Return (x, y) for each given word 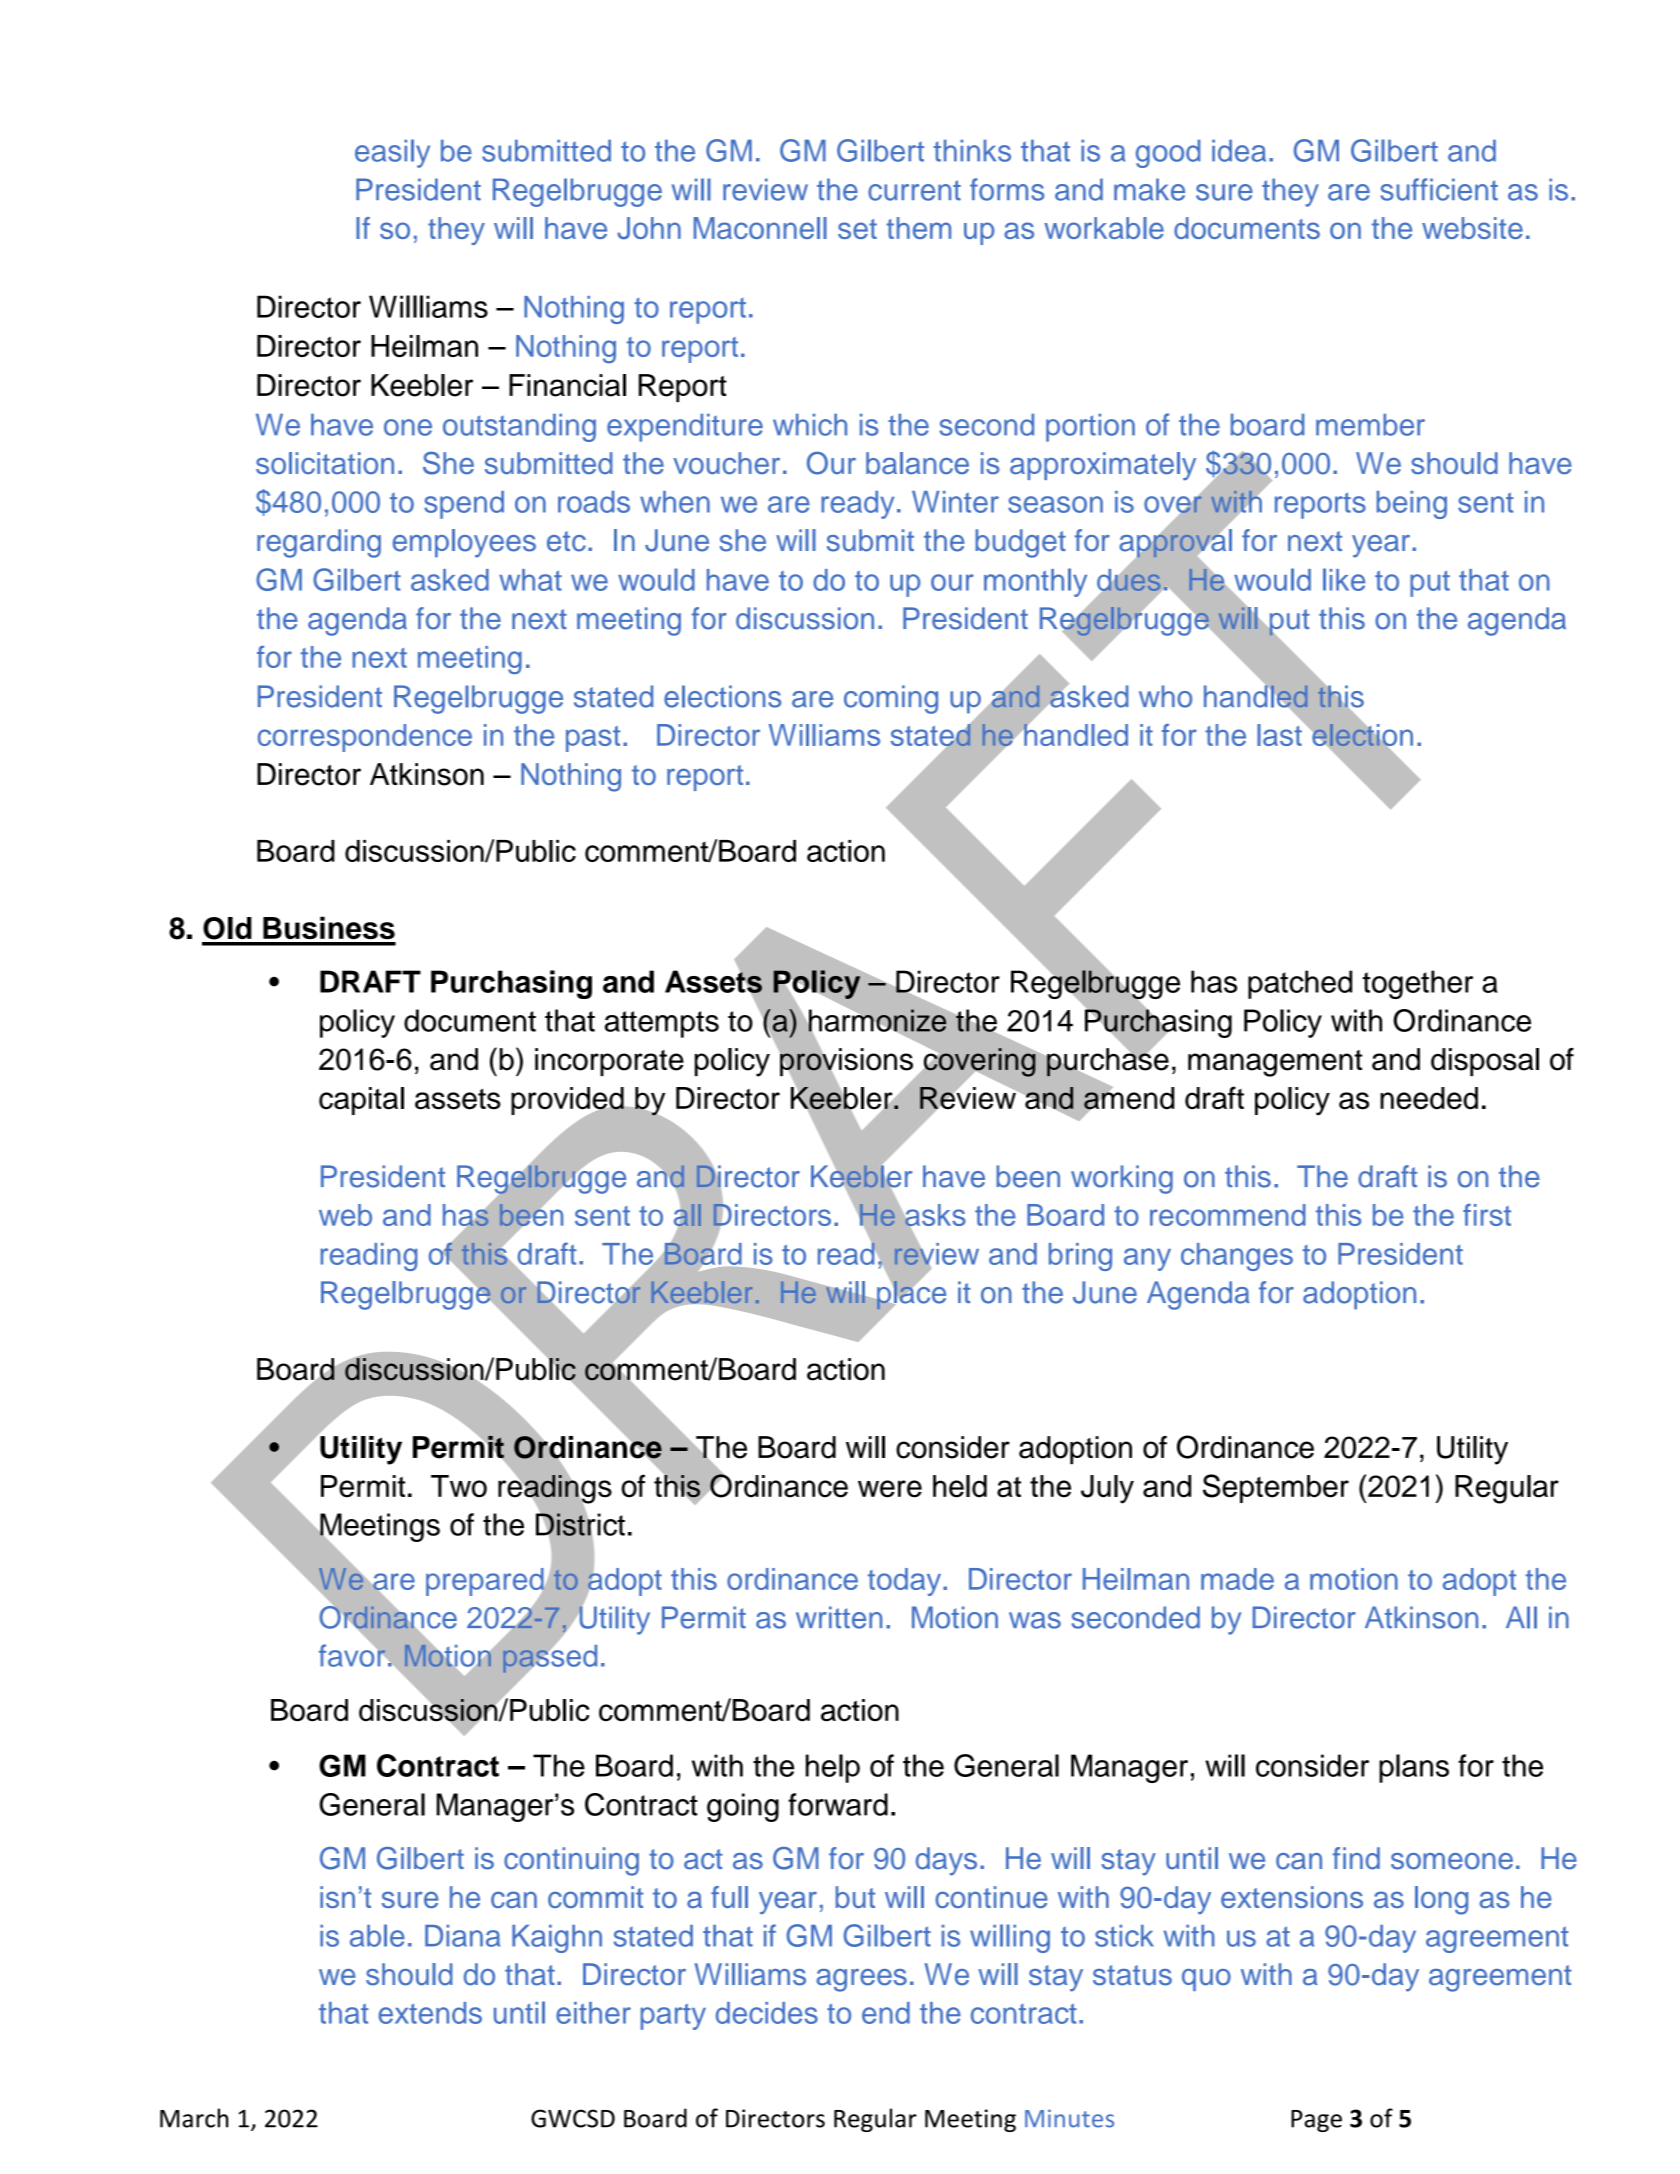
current (914, 190)
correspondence (365, 738)
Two (459, 1486)
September (1276, 1488)
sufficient (1439, 189)
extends (430, 2013)
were (890, 1489)
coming (891, 699)
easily (392, 153)
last (1280, 733)
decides (767, 2013)
